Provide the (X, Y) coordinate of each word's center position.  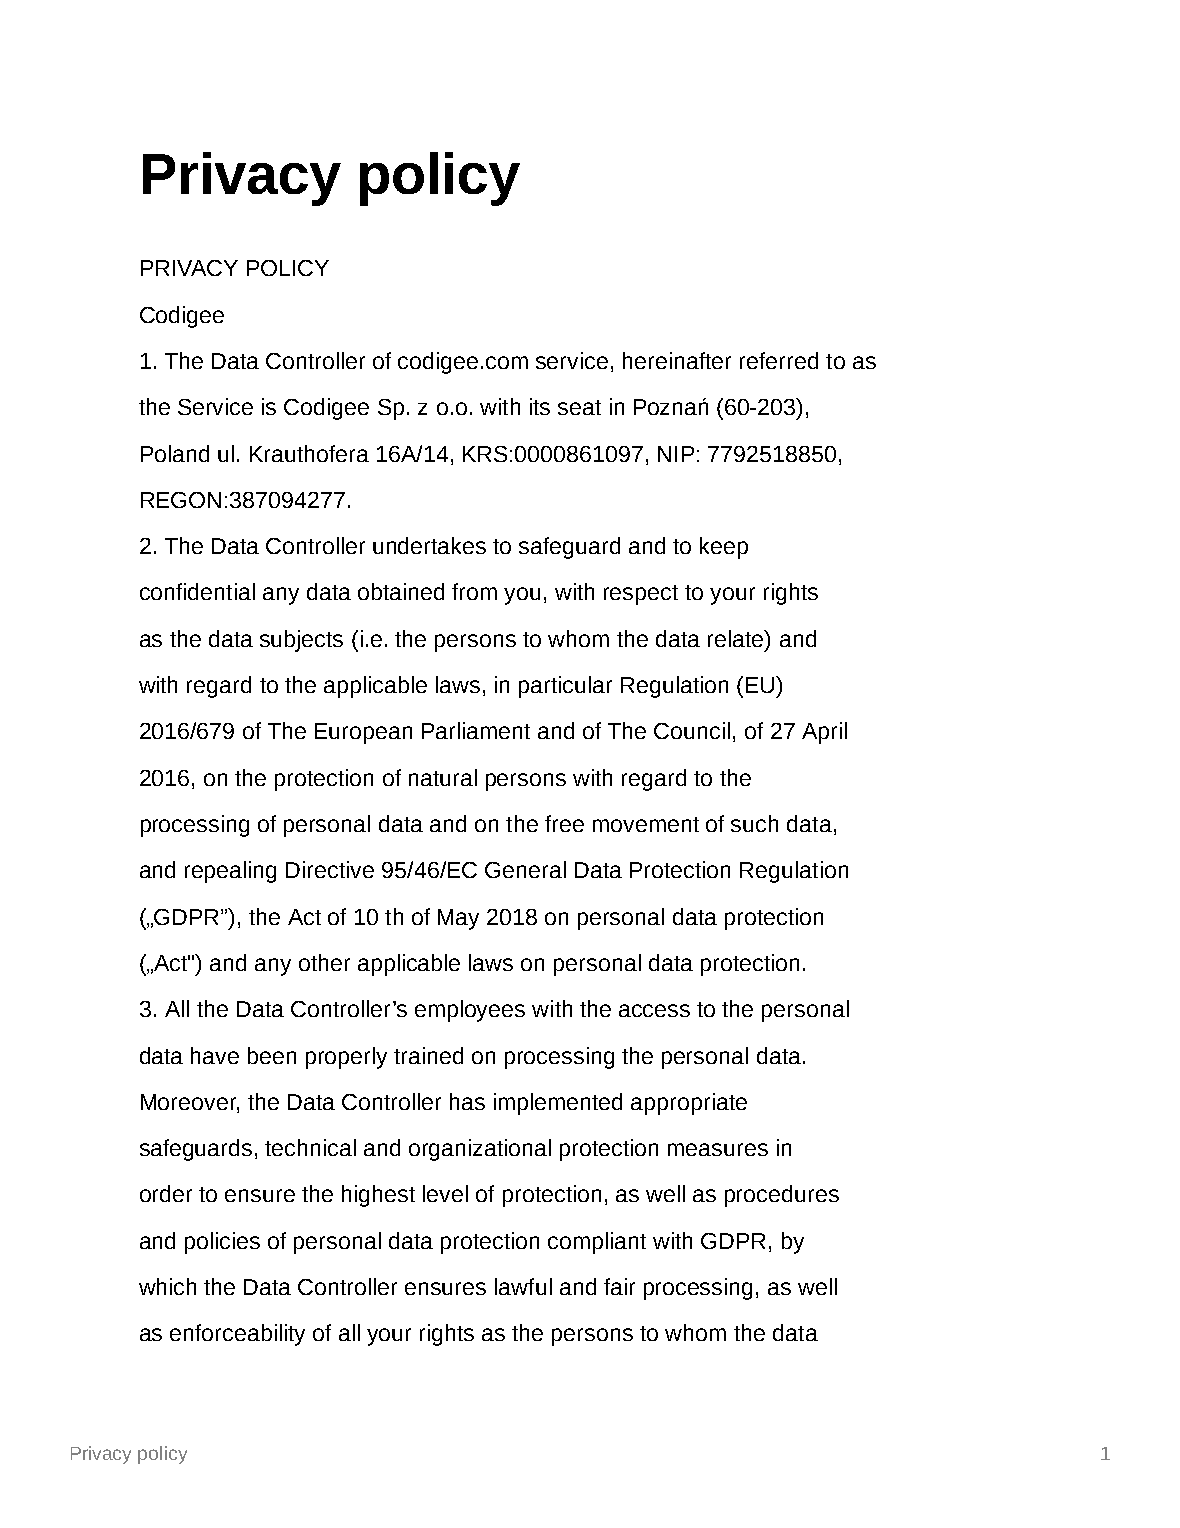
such (754, 823)
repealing (230, 872)
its (540, 406)
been (272, 1055)
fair (619, 1286)
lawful (523, 1286)
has (467, 1101)
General (525, 869)
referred (779, 360)
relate (737, 638)
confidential (197, 591)
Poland (175, 453)
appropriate (689, 1104)
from (474, 591)
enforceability (237, 1335)
